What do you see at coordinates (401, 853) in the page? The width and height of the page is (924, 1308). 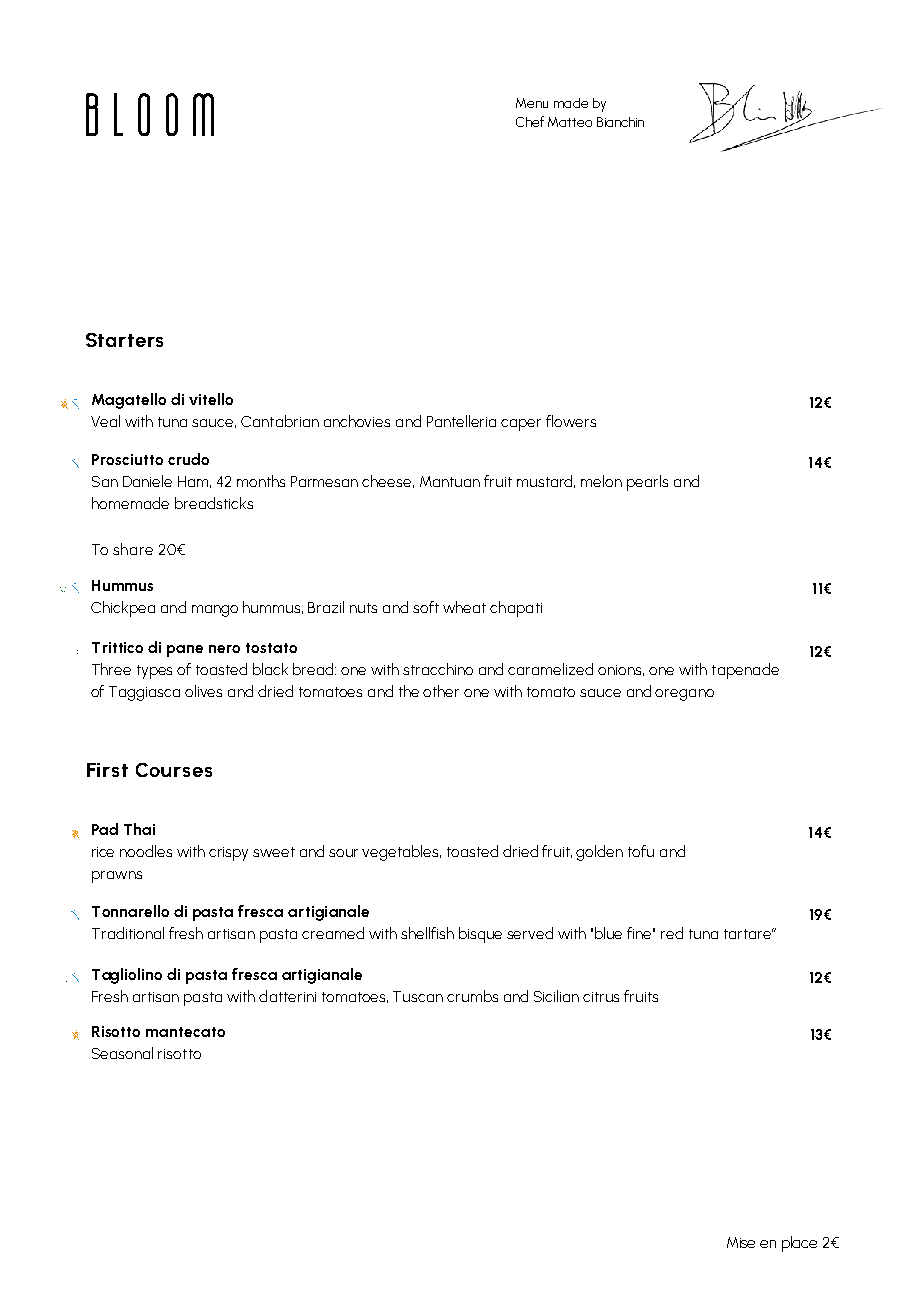 I see `vegetables` at bounding box center [401, 853].
